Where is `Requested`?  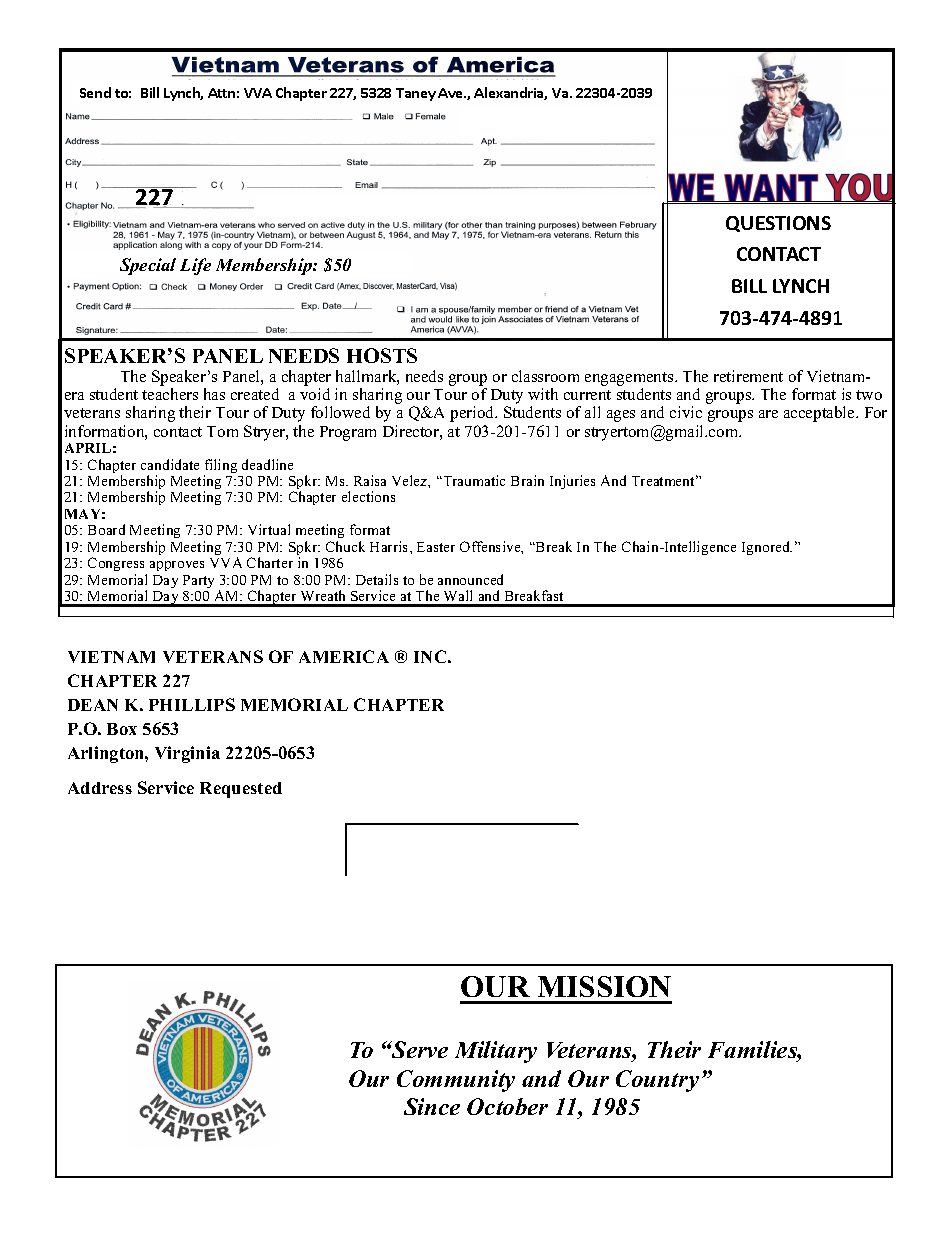 Requested is located at coordinates (241, 790).
